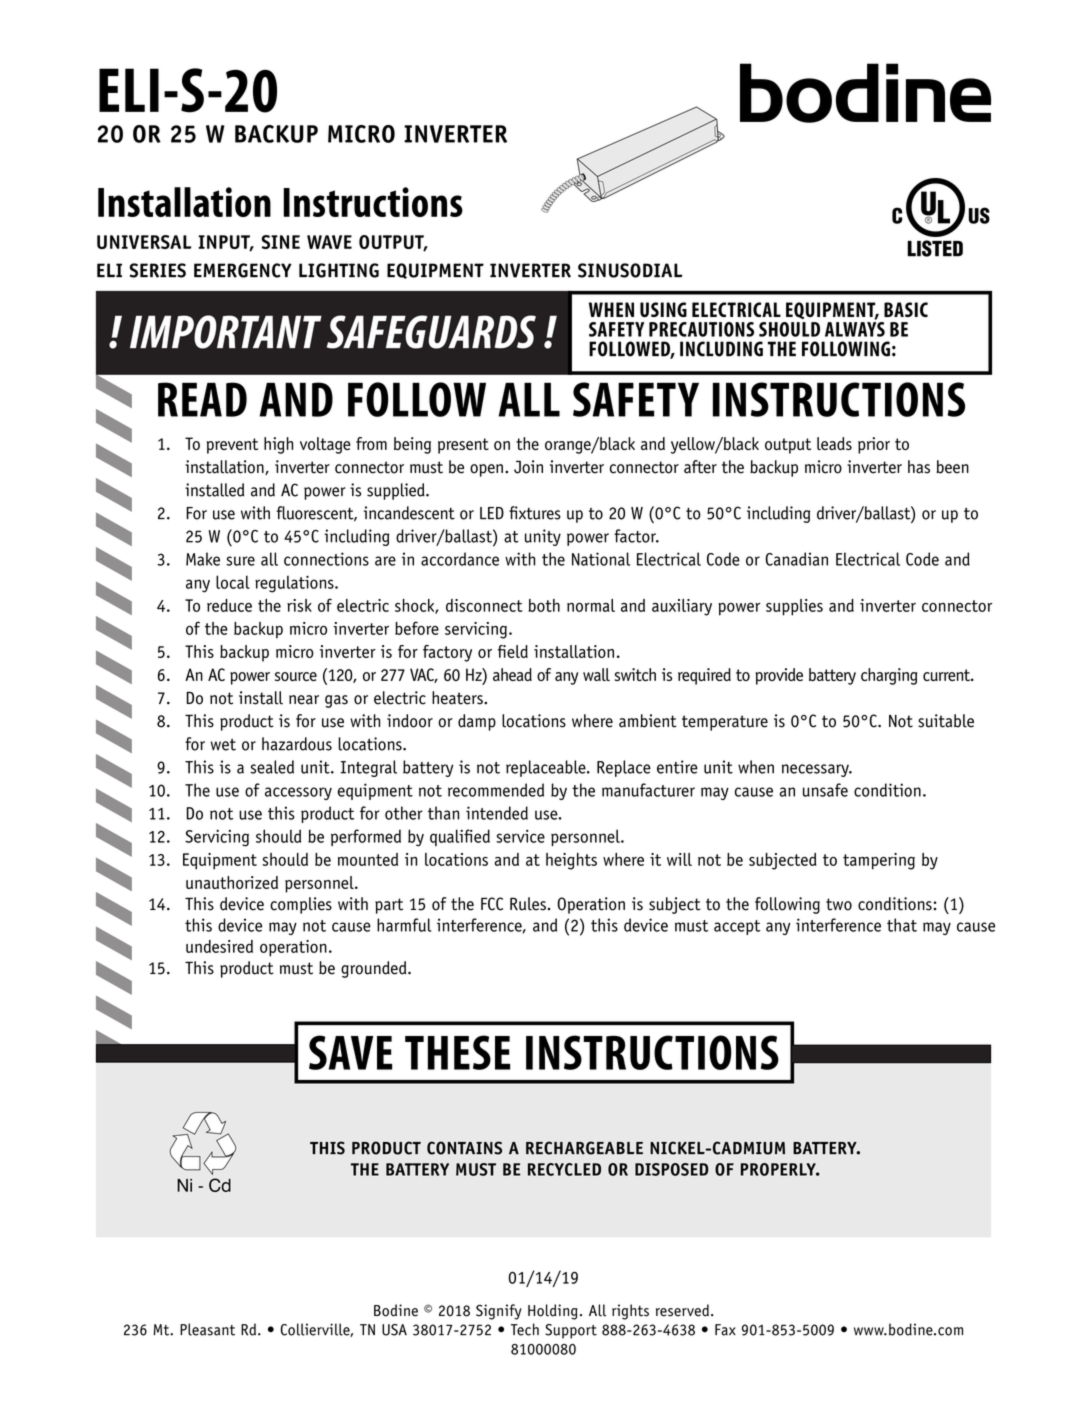 This image has width=1087, height=1407. Describe the element at coordinates (825, 790) in the image. I see `unsafe` at that location.
